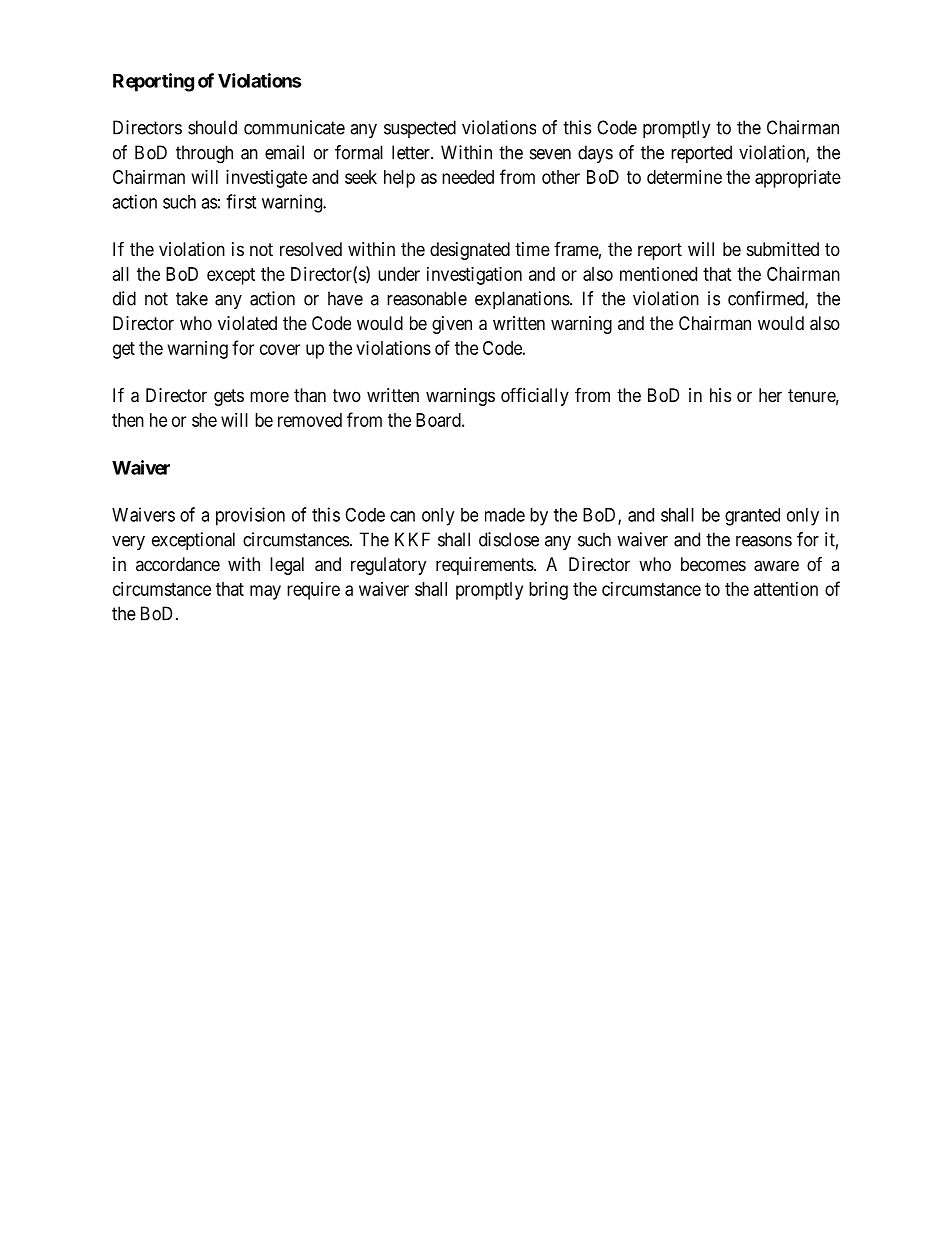 The height and width of the page is (1233, 952). What do you see at coordinates (192, 298) in the page?
I see `take` at bounding box center [192, 298].
